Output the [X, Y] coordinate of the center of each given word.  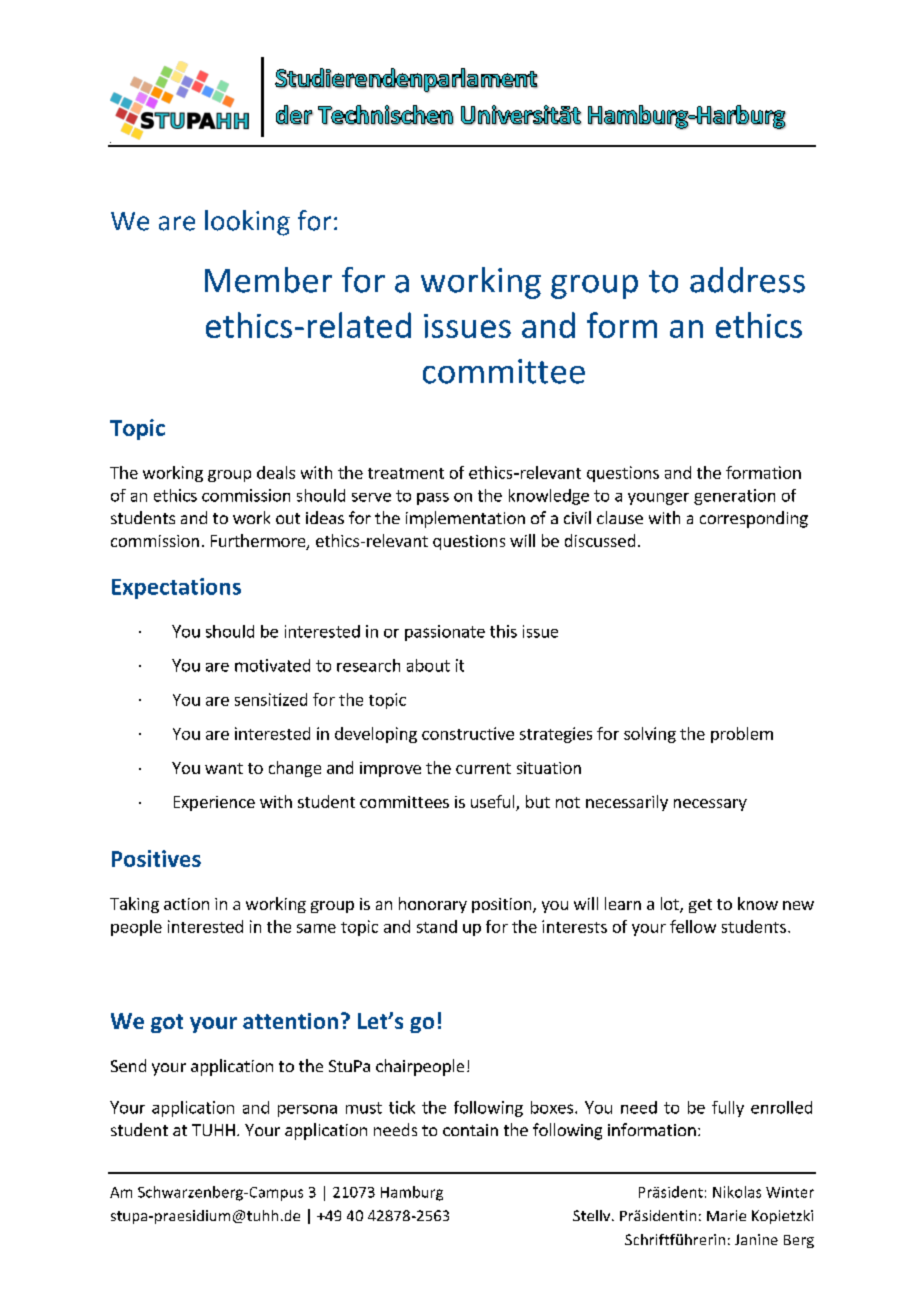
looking [247, 223]
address [747, 280]
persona [307, 1111]
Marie [726, 1215]
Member [268, 280]
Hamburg [412, 1193]
